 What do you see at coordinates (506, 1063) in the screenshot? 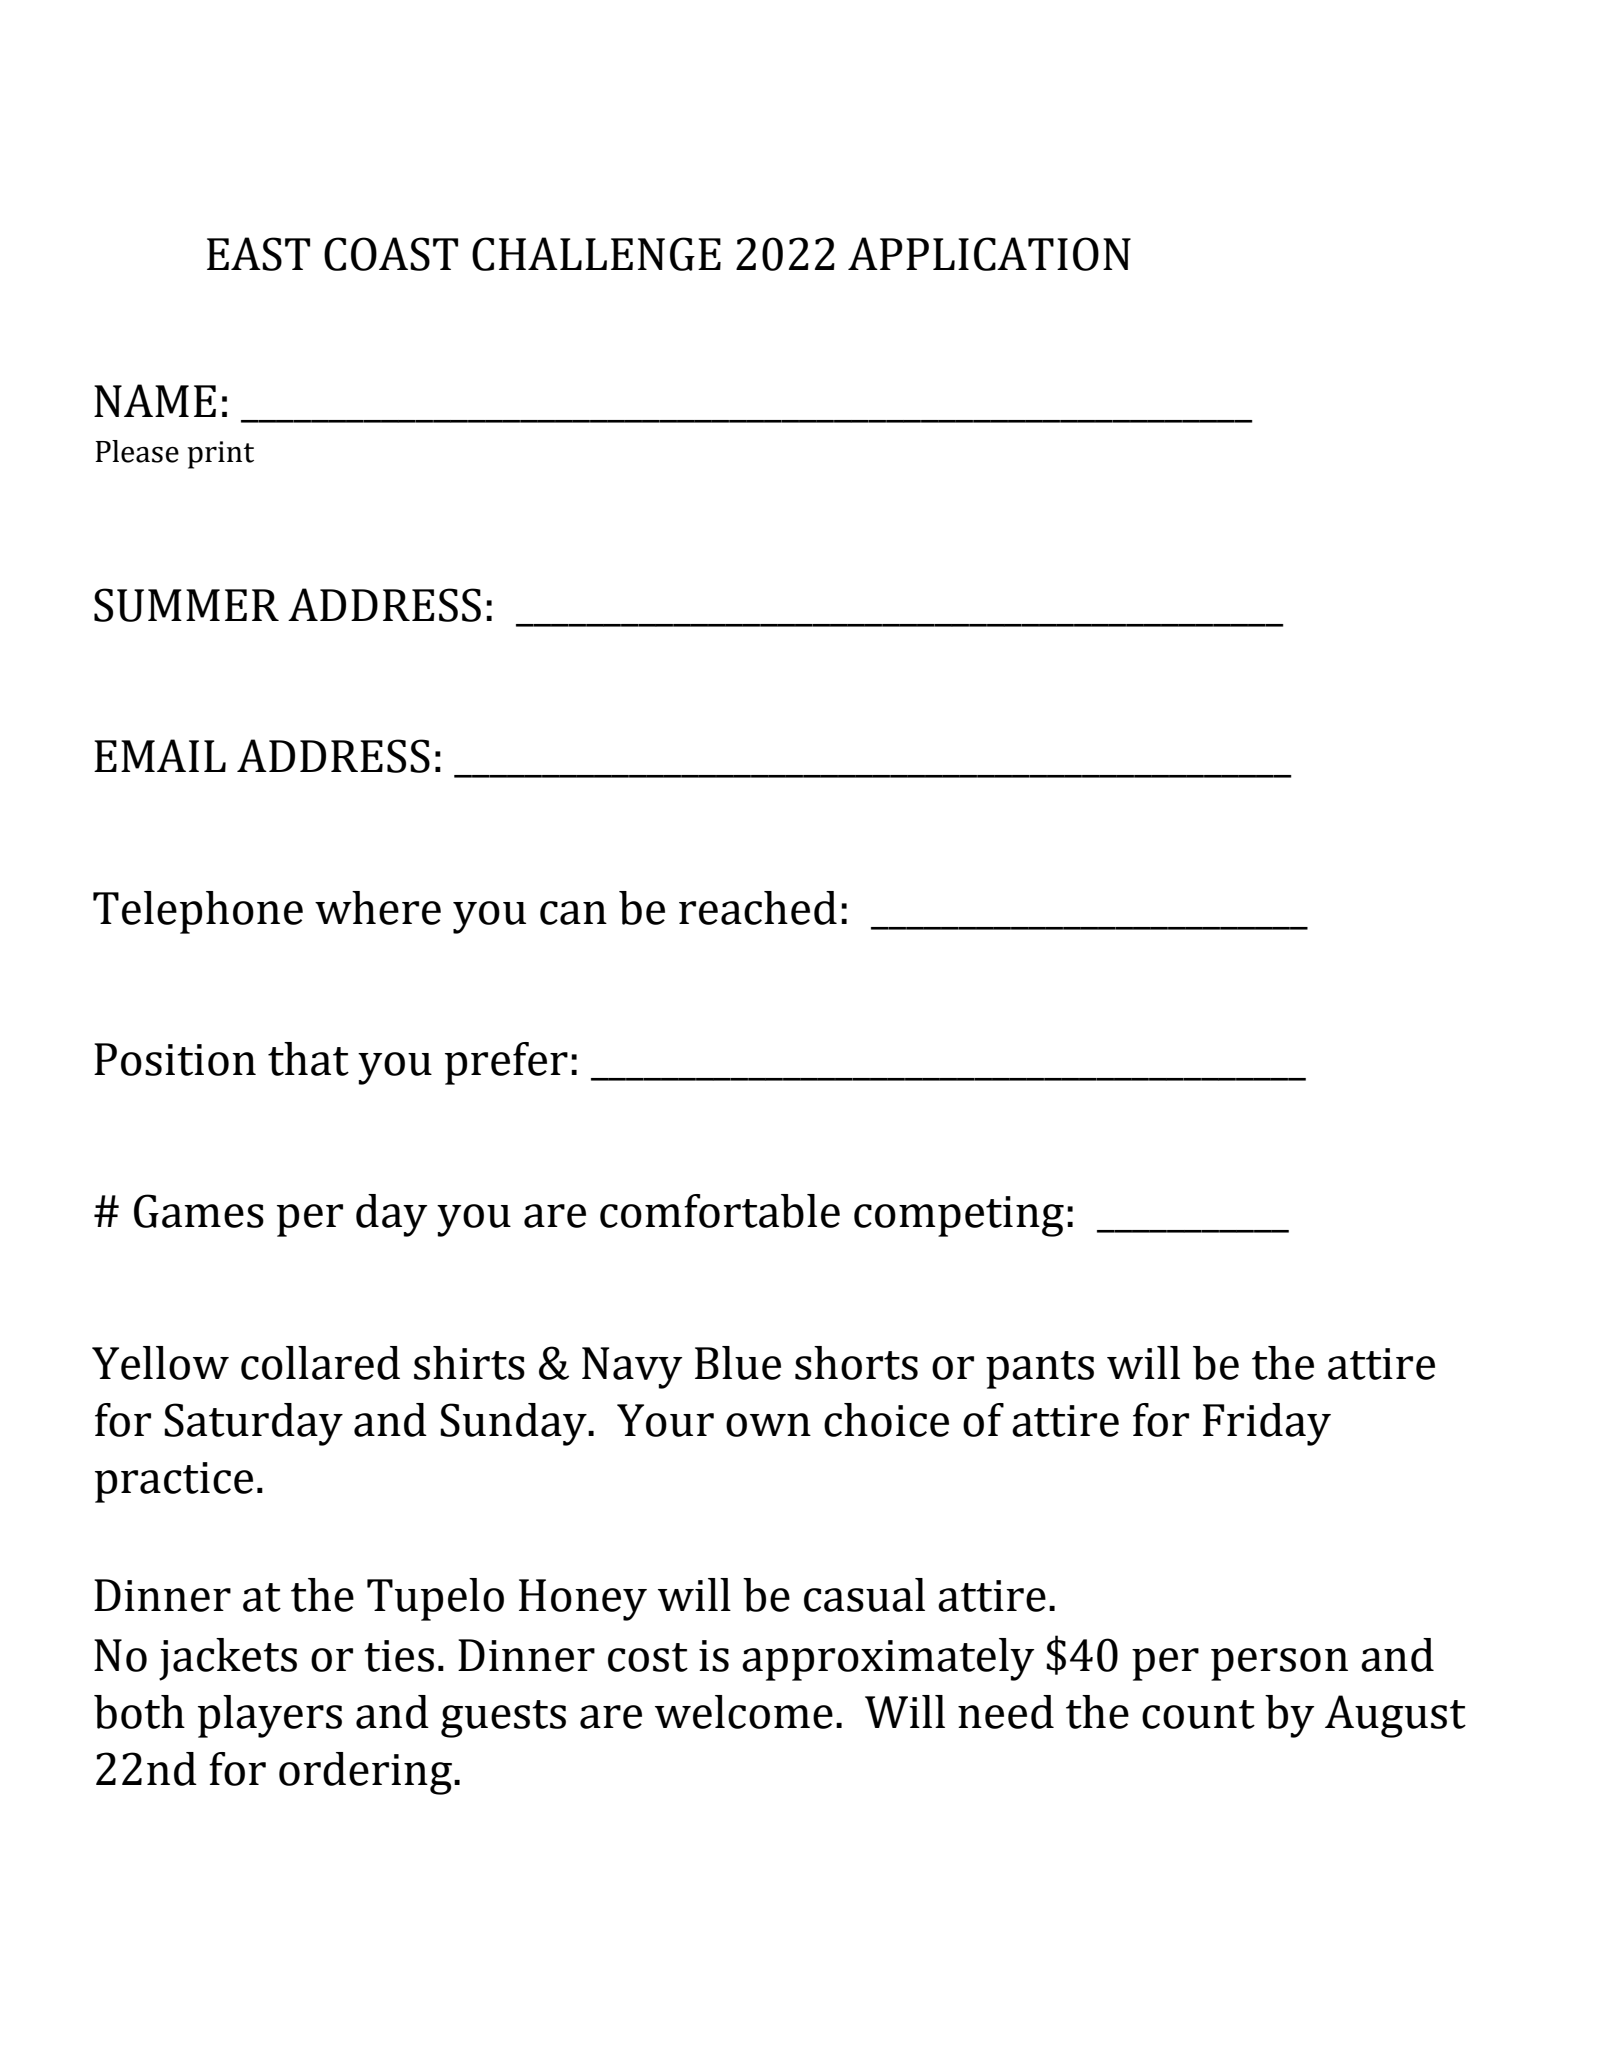
I see `prefer` at bounding box center [506, 1063].
